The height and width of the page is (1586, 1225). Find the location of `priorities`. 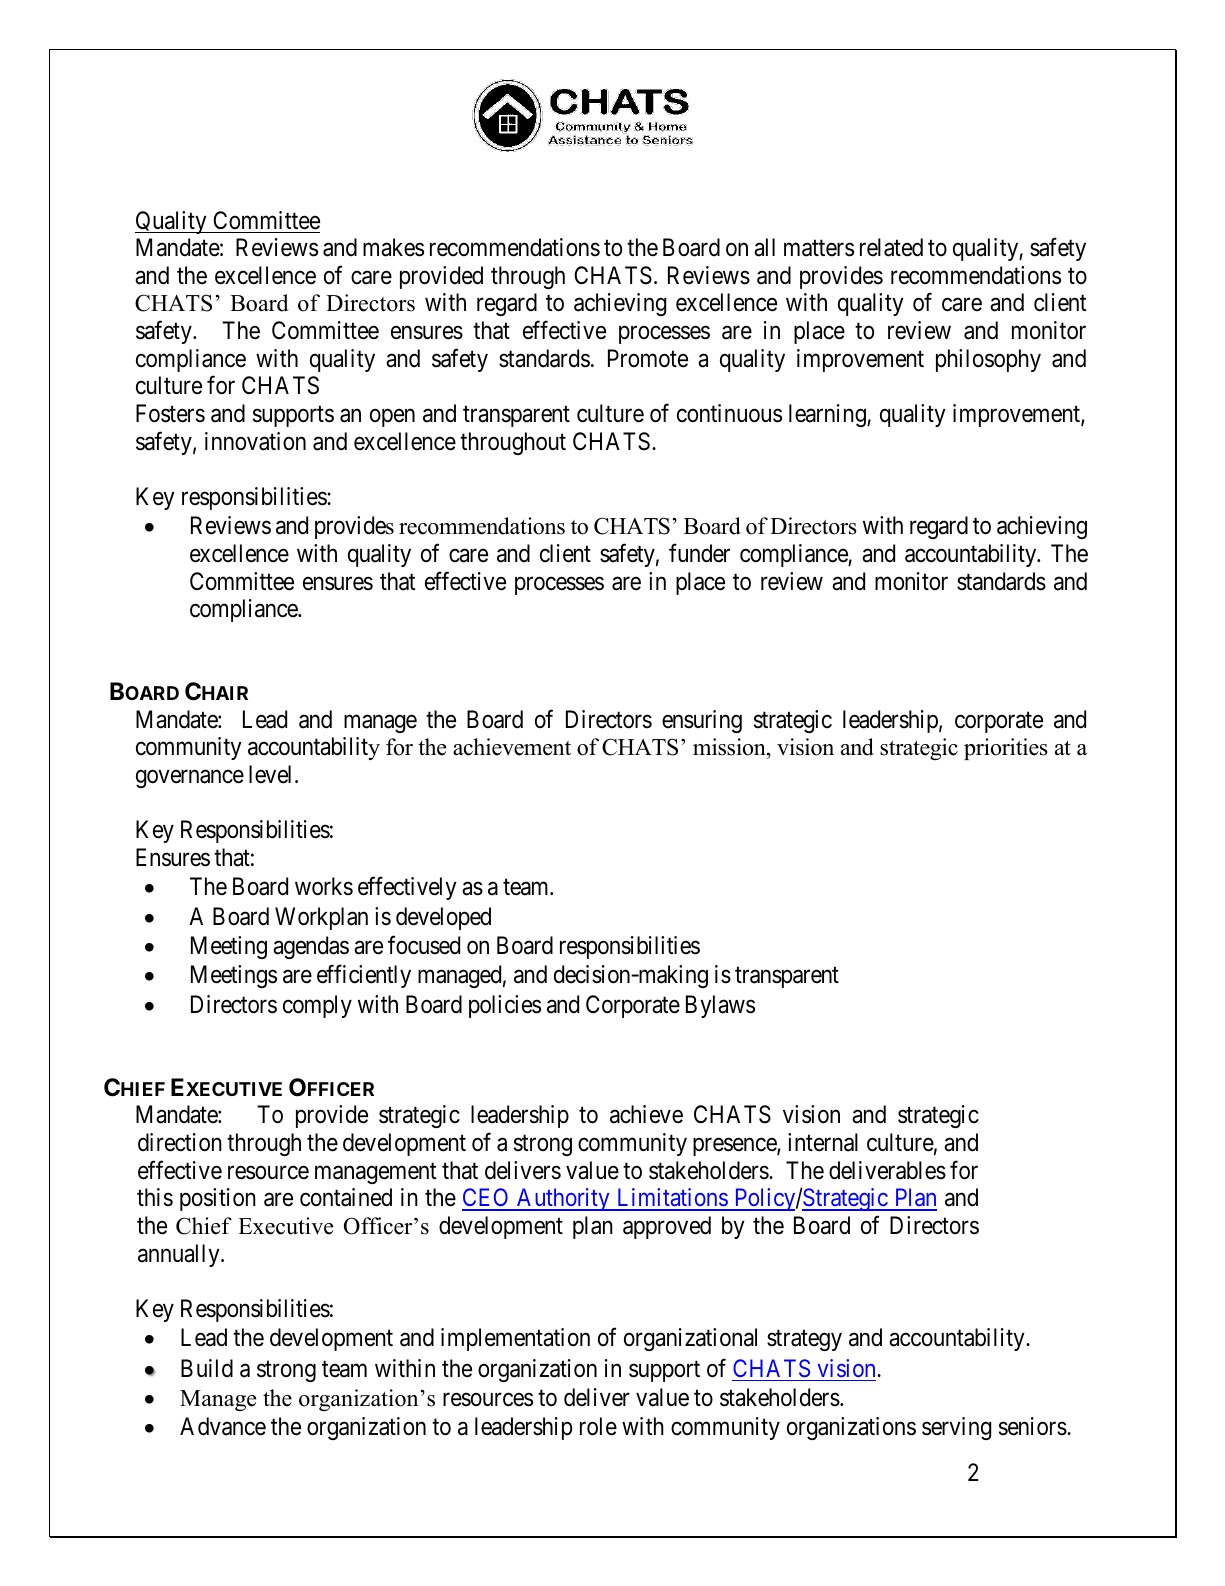

priorities is located at coordinates (1006, 749).
